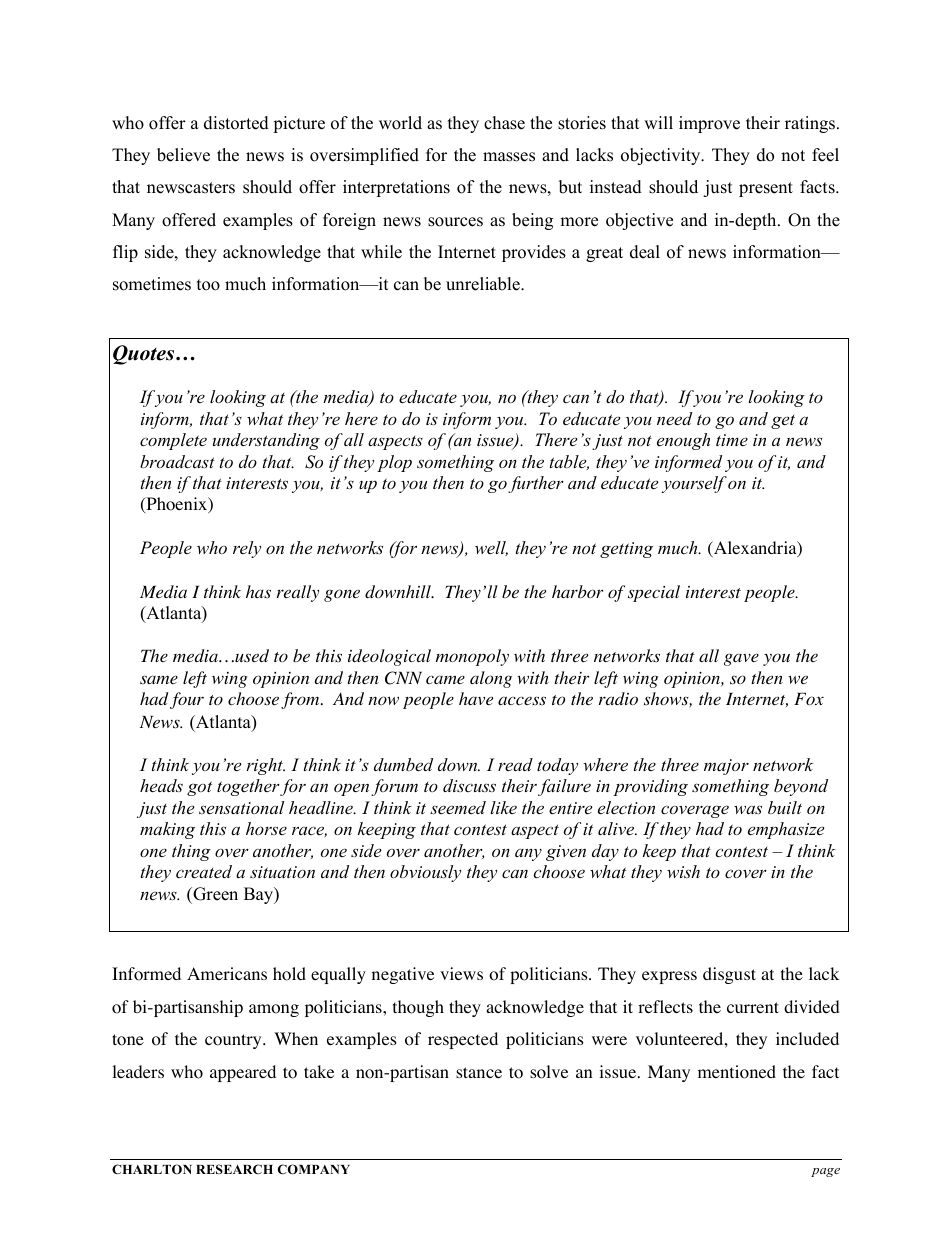  I want to click on RESEARCH, so click(234, 1169).
